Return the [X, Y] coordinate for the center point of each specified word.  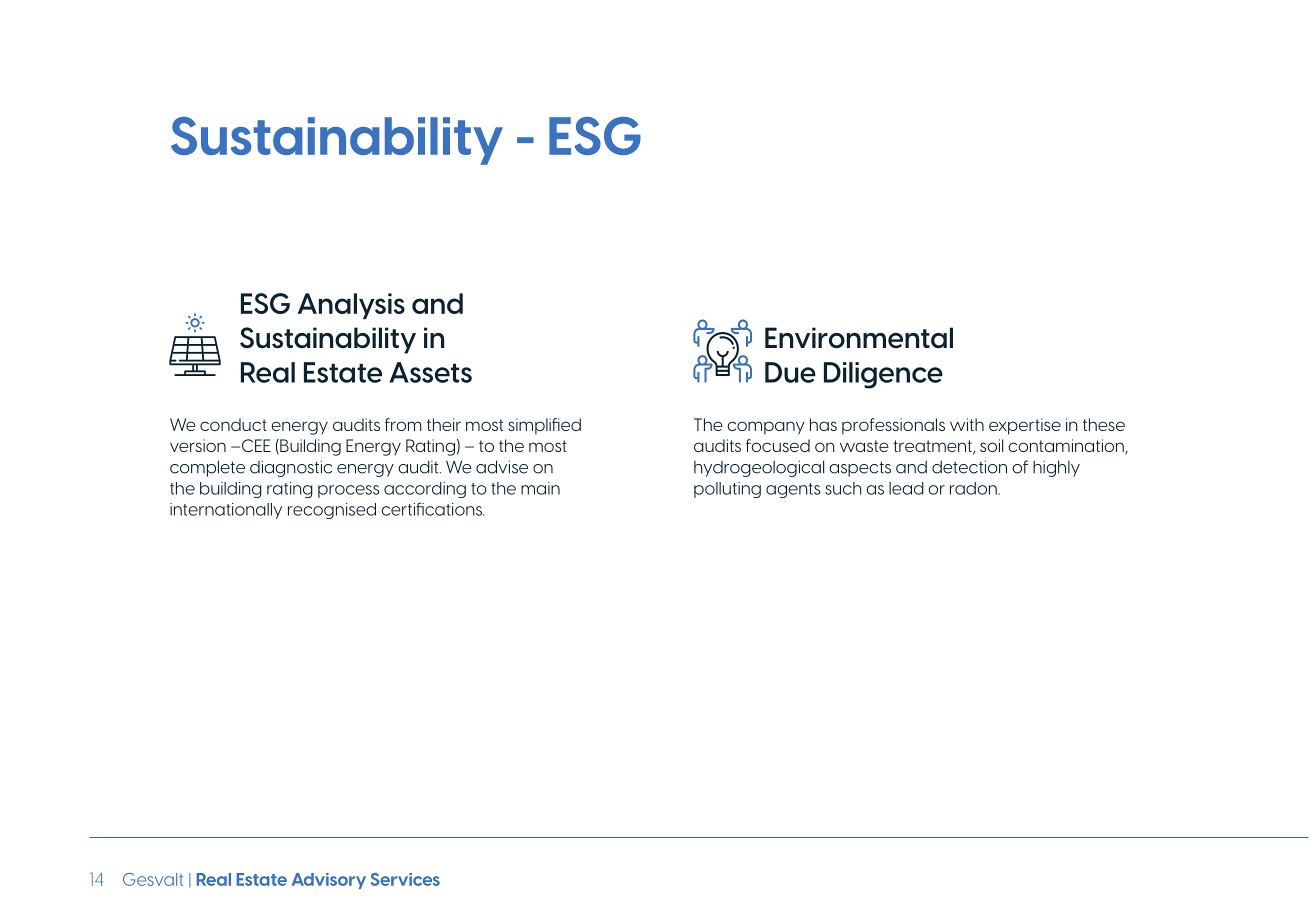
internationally [226, 511]
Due [790, 372]
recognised [332, 511]
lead [906, 488]
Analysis [351, 306]
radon [974, 488]
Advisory [329, 881]
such [843, 488]
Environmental [859, 338]
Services [405, 879]
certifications [432, 509]
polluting [727, 490]
